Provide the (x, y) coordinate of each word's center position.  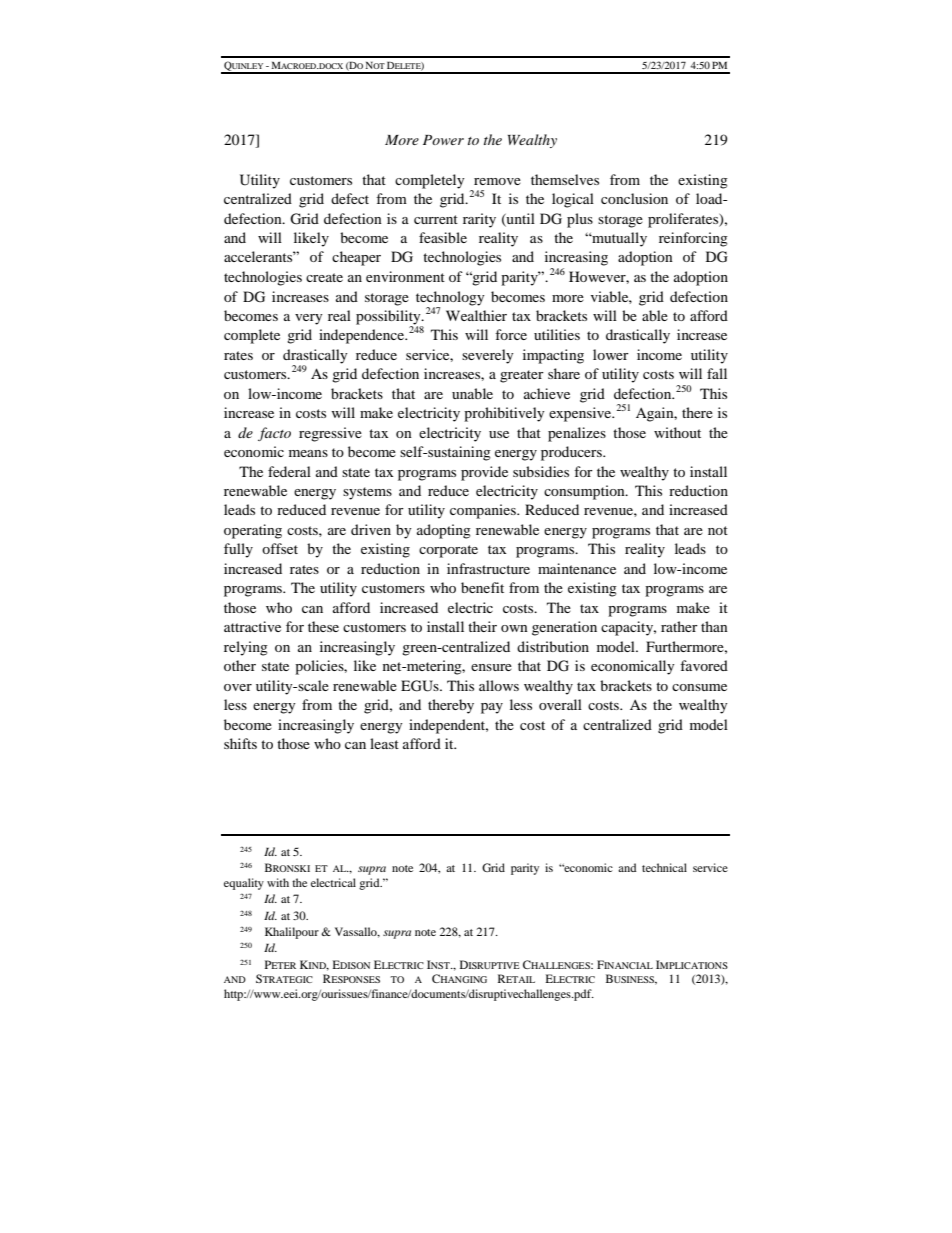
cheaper (356, 258)
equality (244, 884)
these (323, 626)
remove (497, 181)
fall (717, 373)
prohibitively (504, 414)
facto (274, 434)
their (482, 626)
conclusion (634, 198)
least (384, 743)
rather (679, 626)
